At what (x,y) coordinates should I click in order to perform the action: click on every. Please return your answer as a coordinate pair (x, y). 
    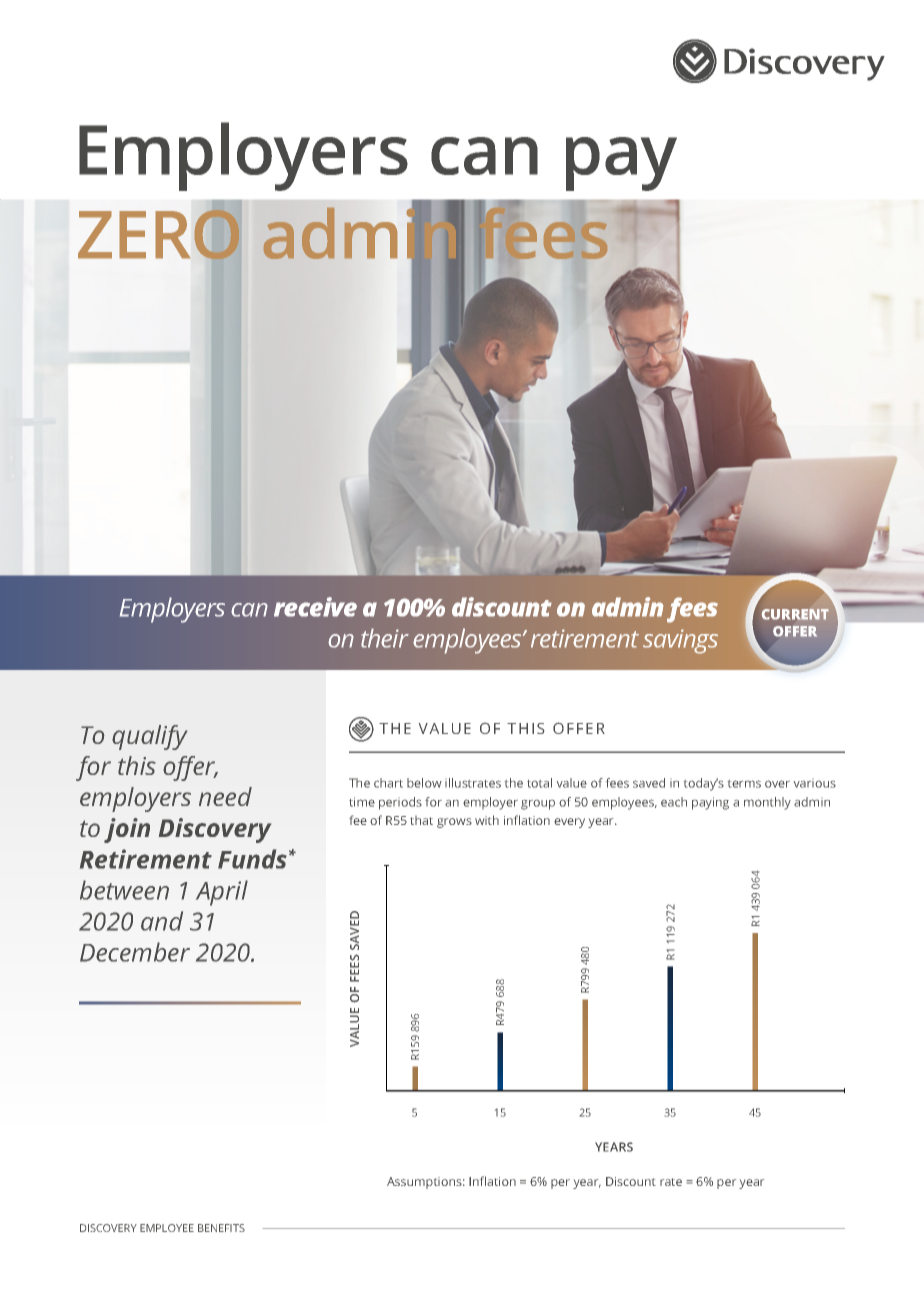
    Looking at the image, I should click on (569, 823).
